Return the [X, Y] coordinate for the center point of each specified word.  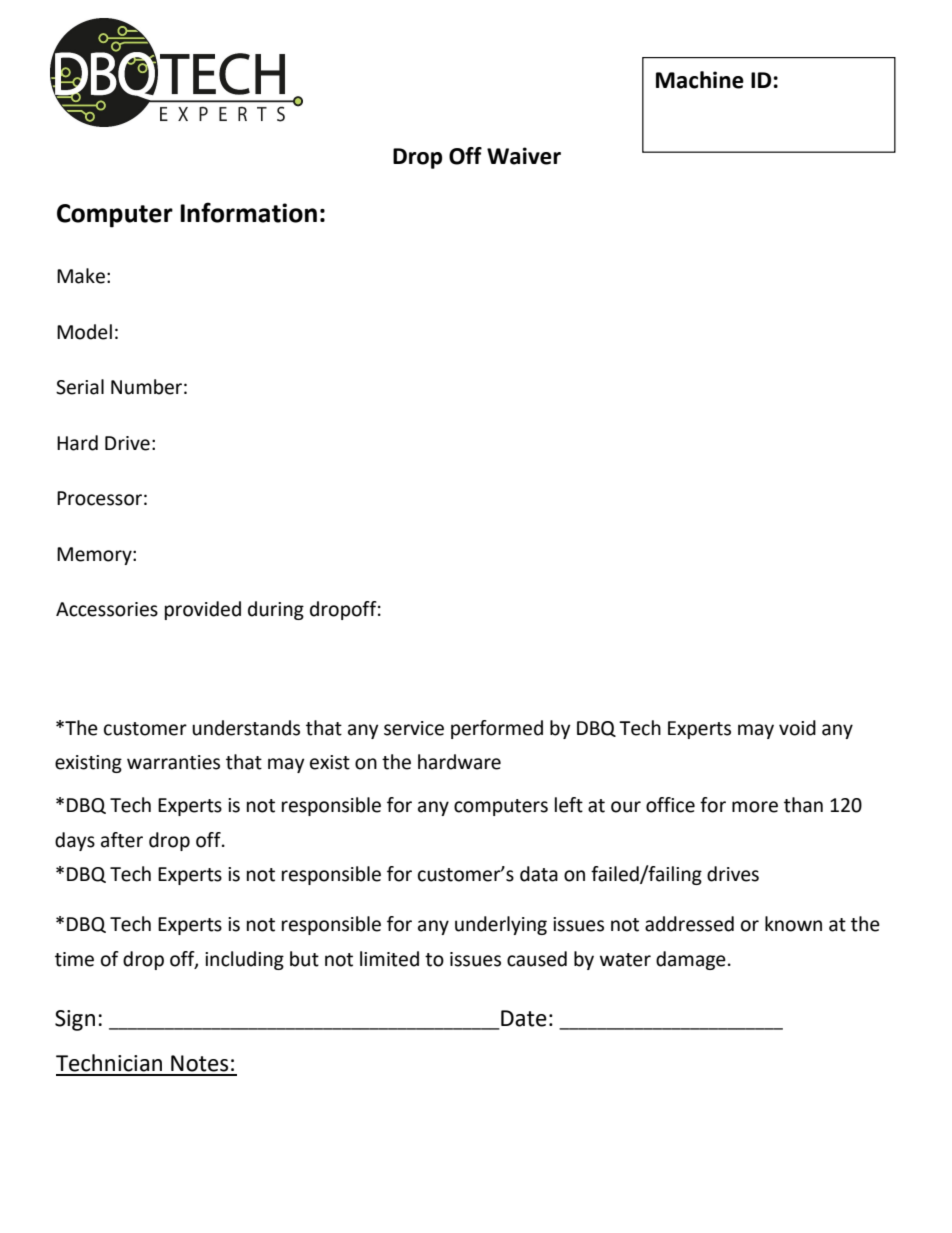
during [276, 610]
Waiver [524, 156]
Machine [700, 80]
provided [203, 610]
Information [248, 212]
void [797, 728]
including [244, 960]
